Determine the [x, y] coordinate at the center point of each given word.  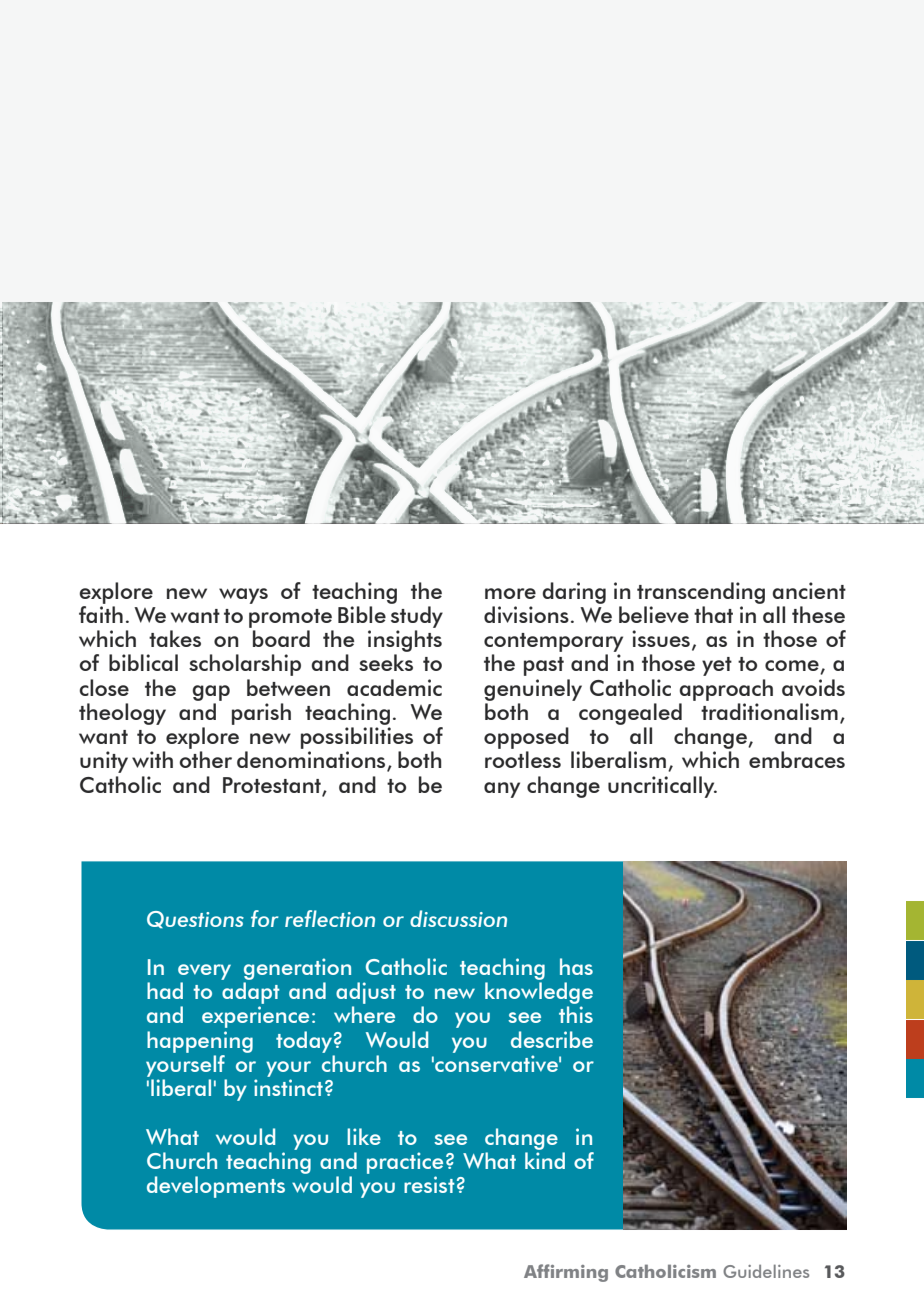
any [502, 790]
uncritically [662, 787]
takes [175, 638]
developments [216, 1187]
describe [552, 1039]
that [713, 614]
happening [200, 1042]
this [576, 1014]
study [417, 617]
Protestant [273, 786]
